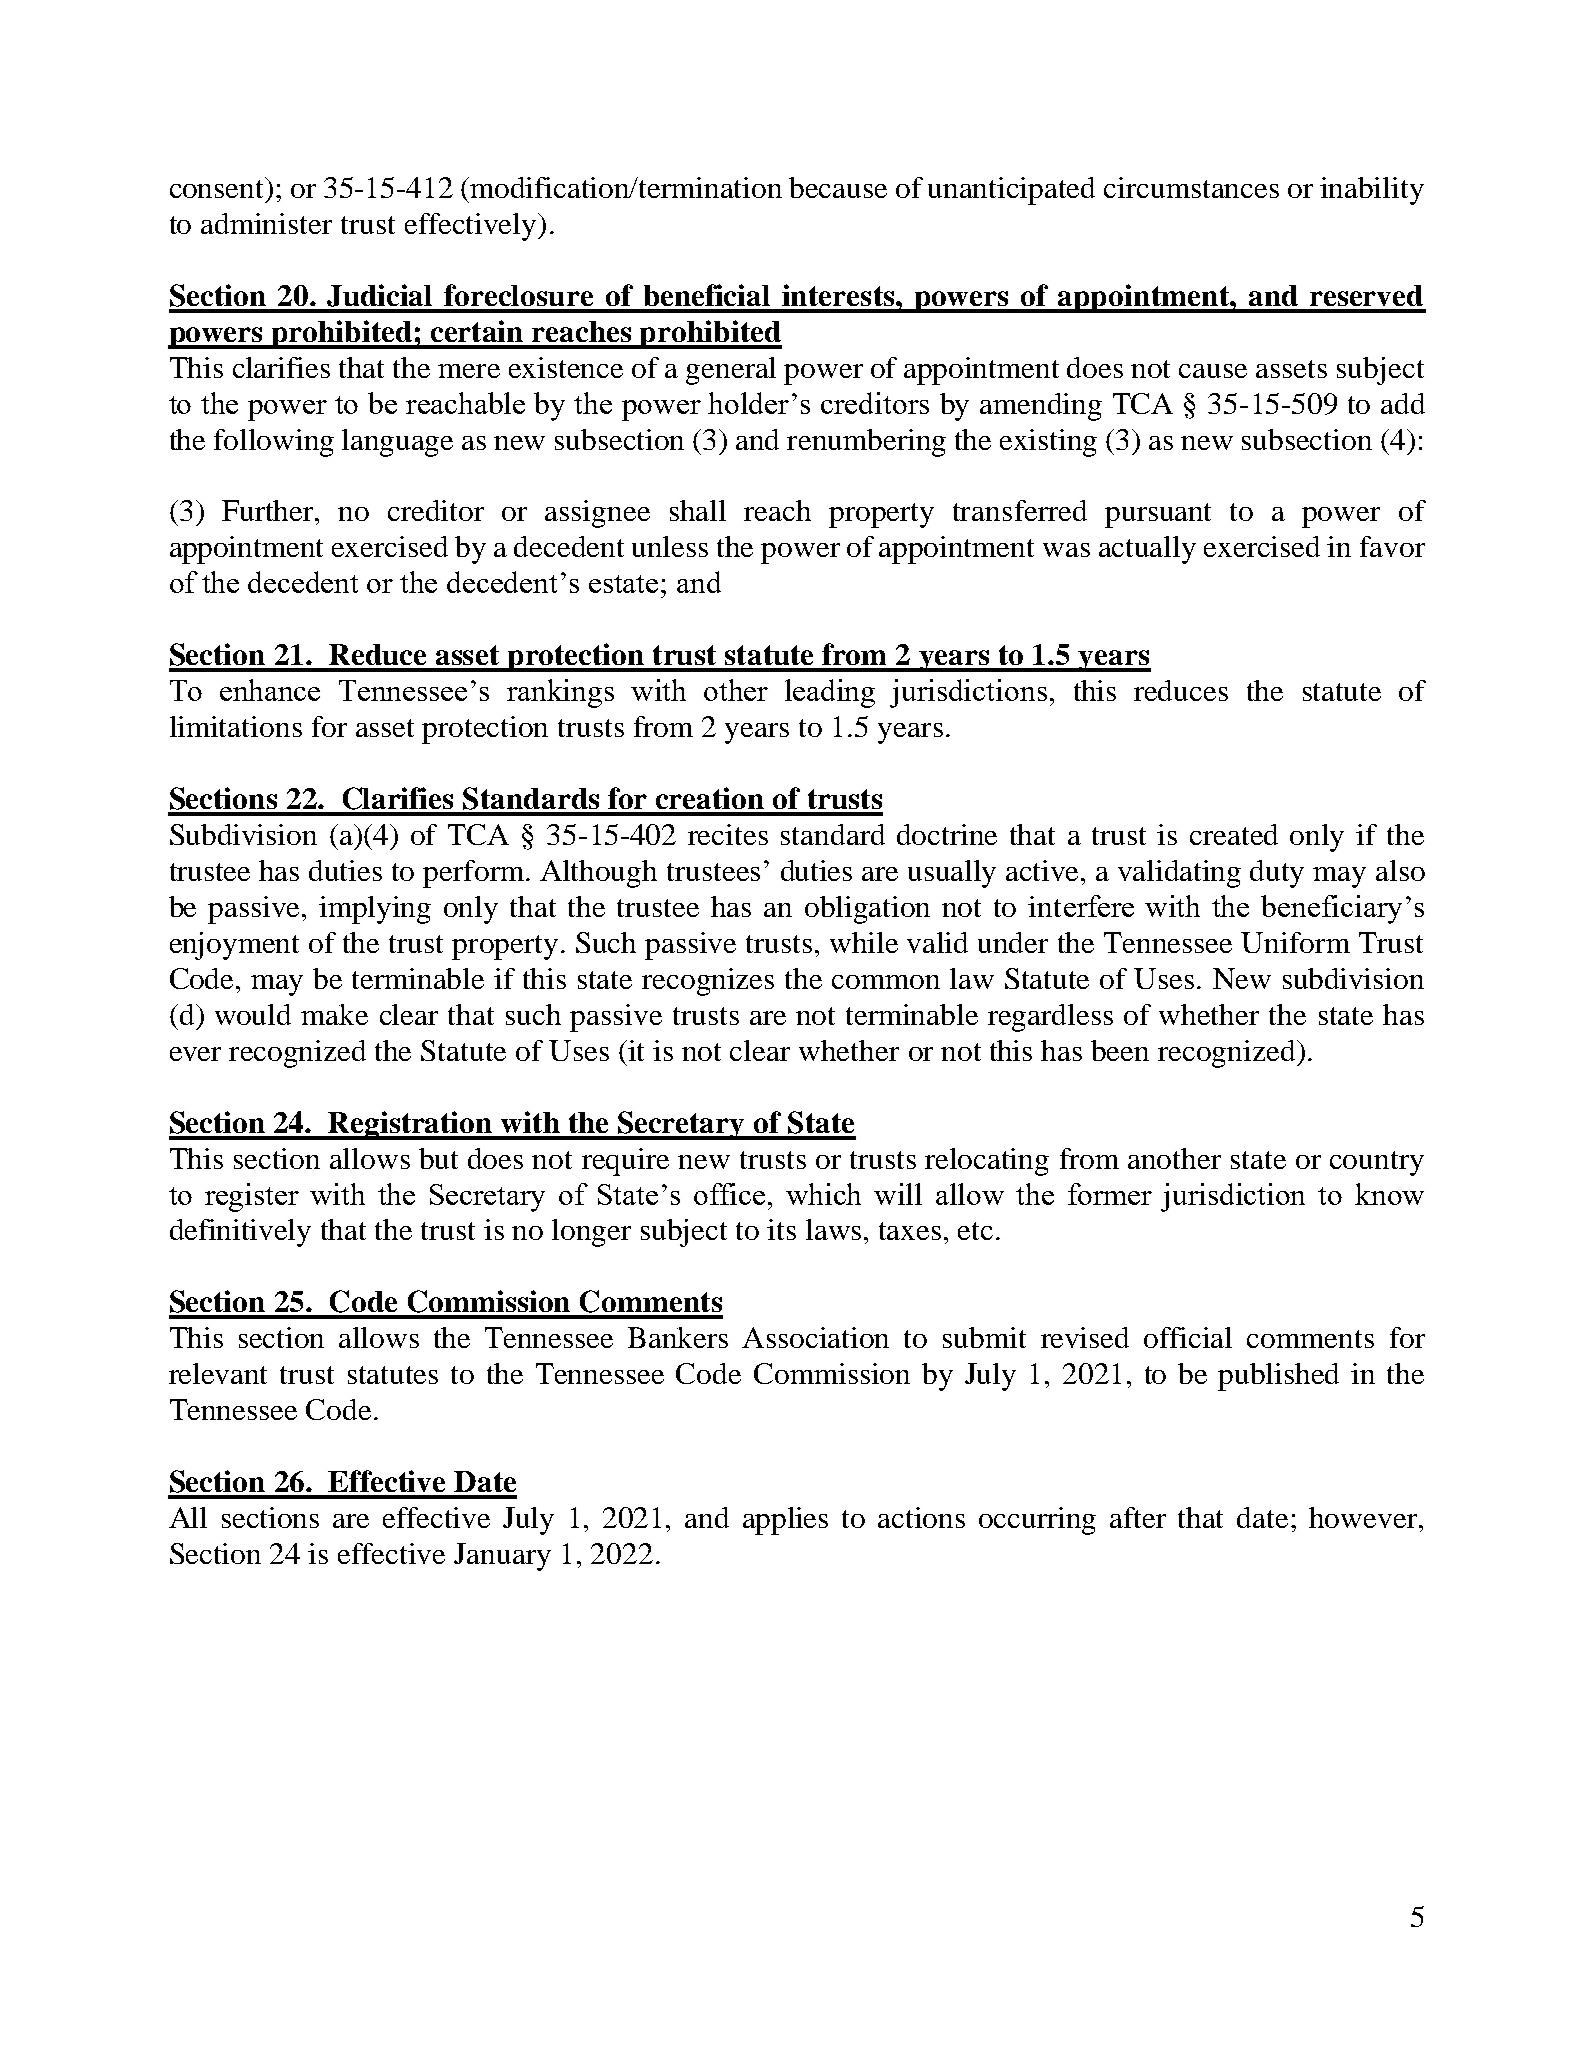 This page has height=2063, width=1594. I want to click on official, so click(1188, 1337).
